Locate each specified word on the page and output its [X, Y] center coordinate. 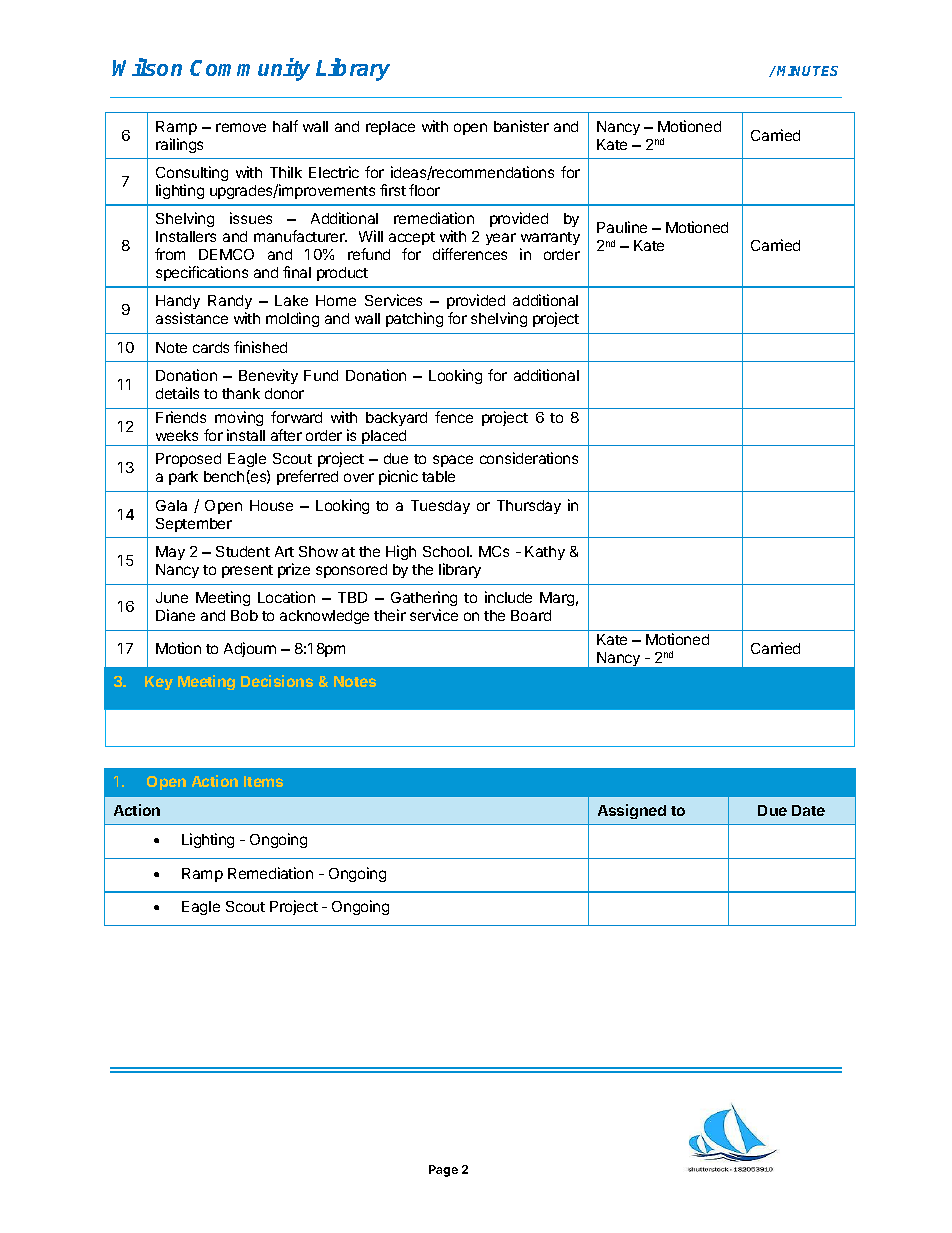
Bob [244, 615]
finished [260, 347]
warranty [550, 238]
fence [454, 417]
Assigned [632, 811]
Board [531, 615]
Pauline [622, 227]
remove [241, 127]
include [508, 597]
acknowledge [324, 617]
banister [521, 126]
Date [808, 810]
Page [443, 1171]
